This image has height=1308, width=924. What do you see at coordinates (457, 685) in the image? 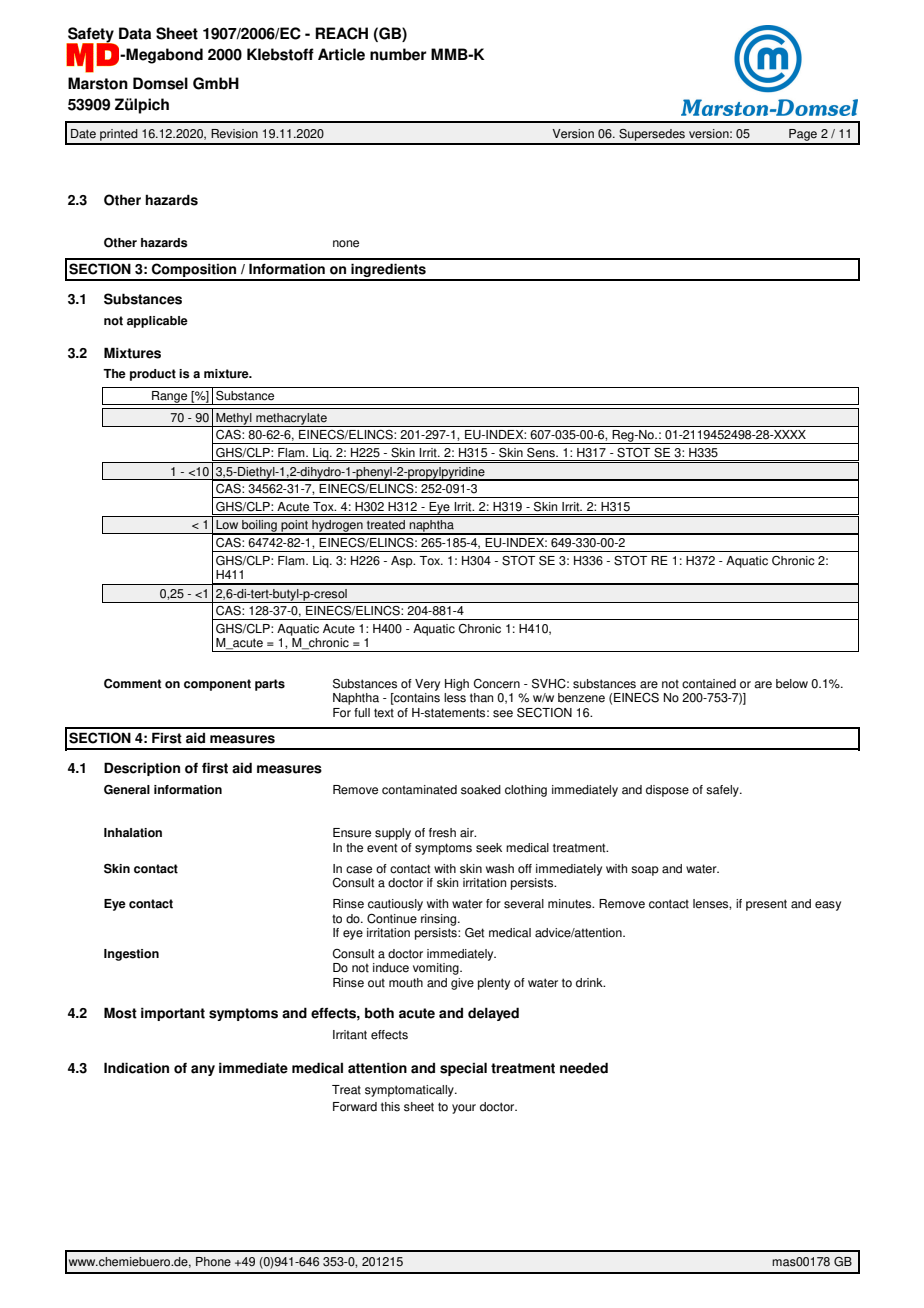
I see `High` at bounding box center [457, 685].
